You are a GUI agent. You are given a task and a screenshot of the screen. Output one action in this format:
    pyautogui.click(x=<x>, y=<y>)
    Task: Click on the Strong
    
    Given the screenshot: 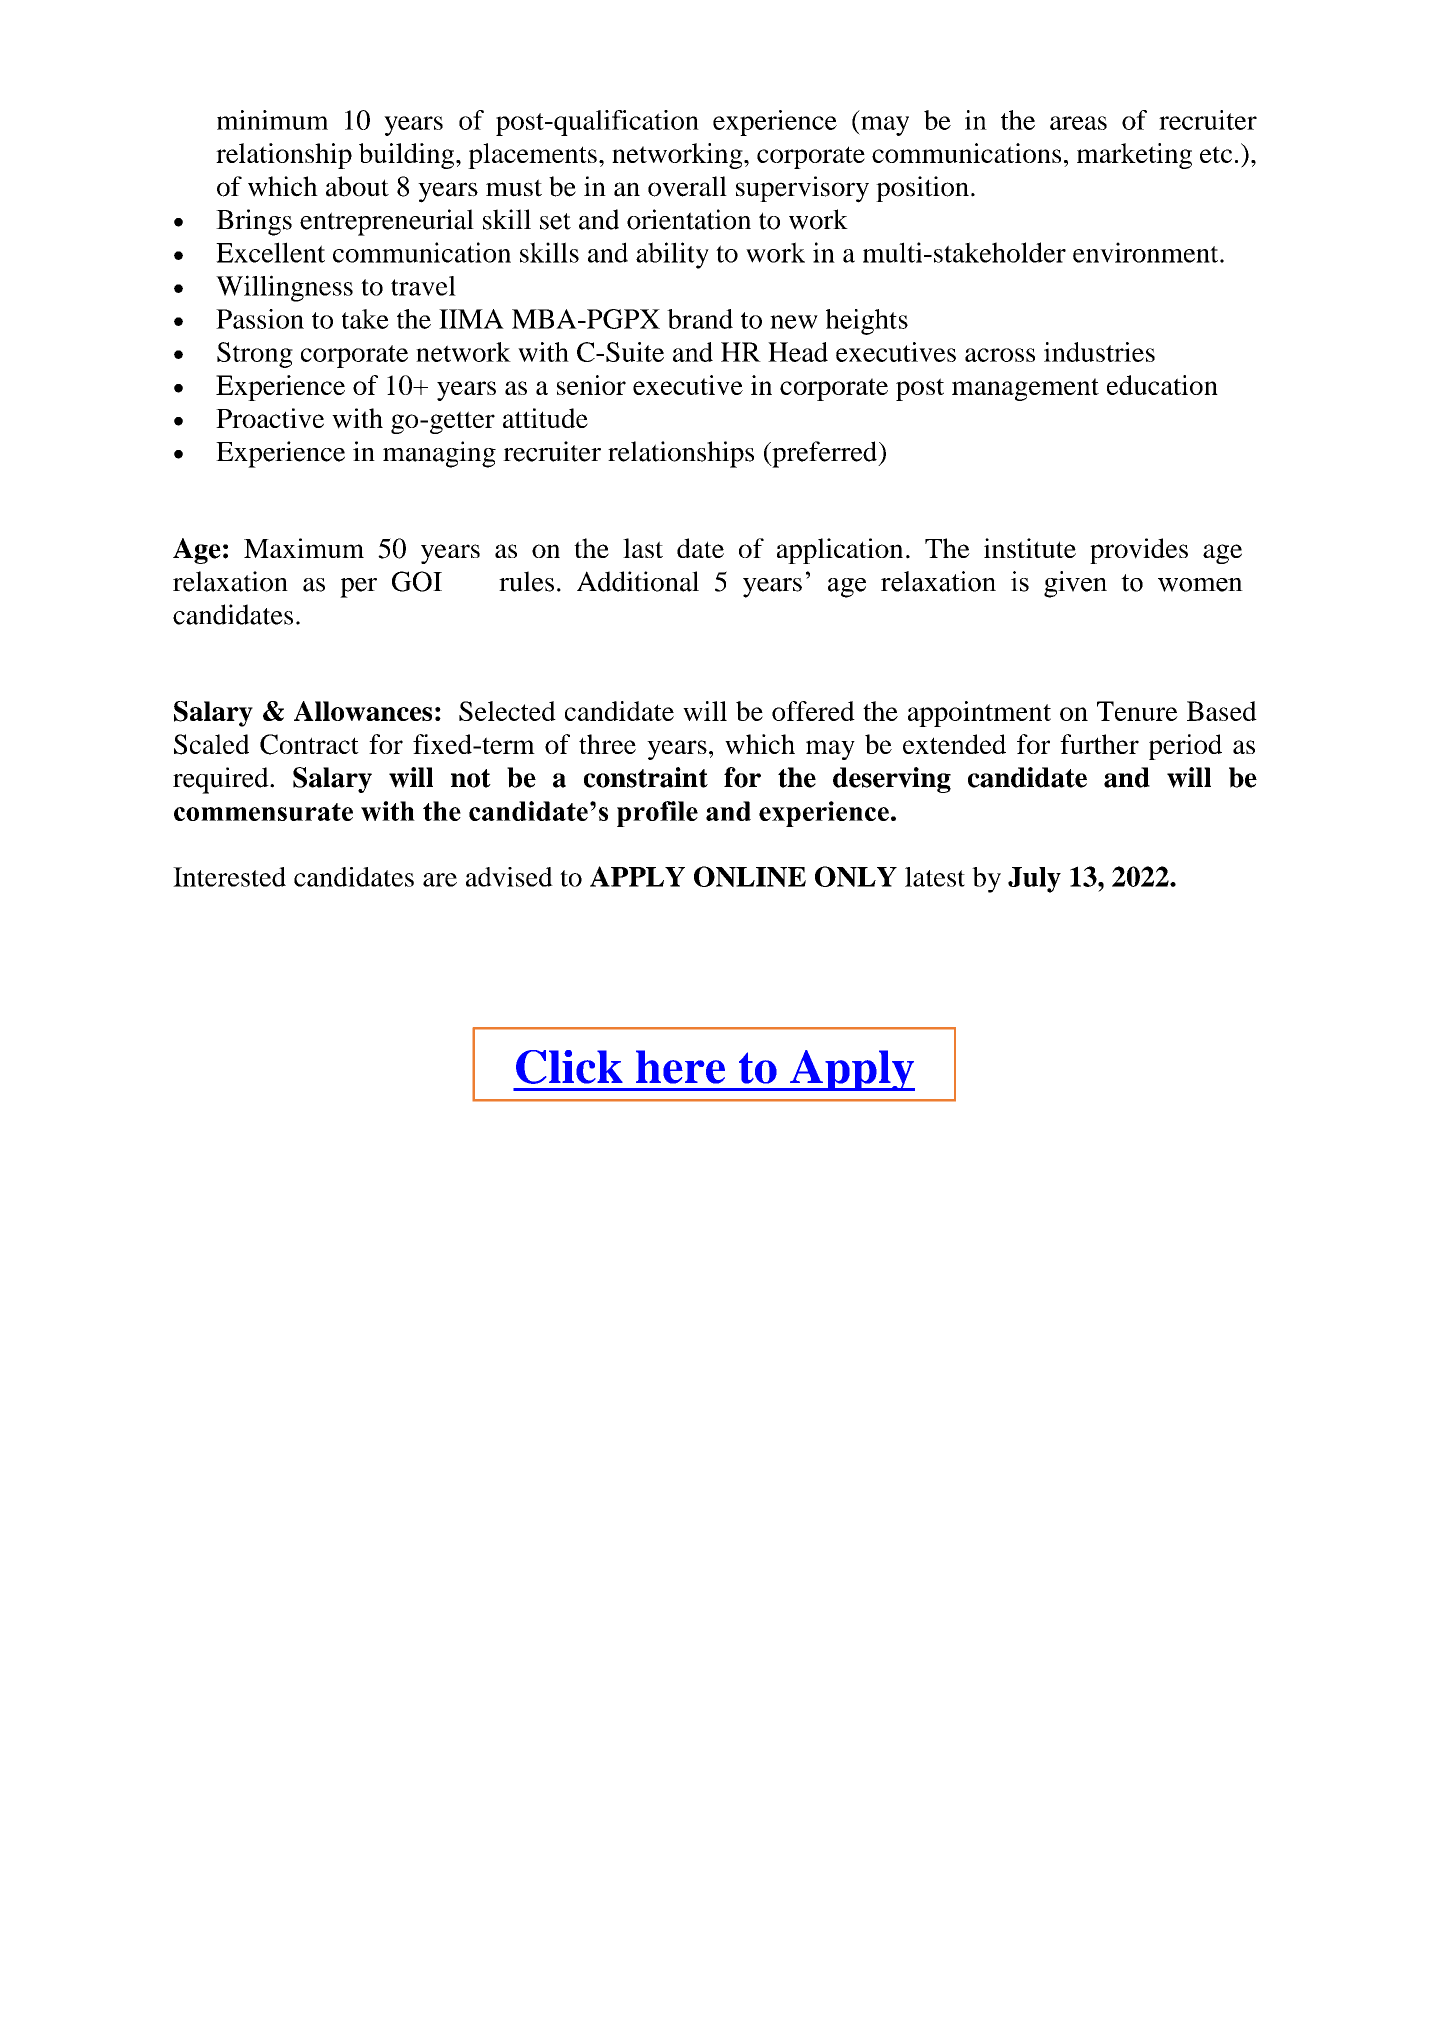 What is the action you would take?
    pyautogui.click(x=255, y=355)
